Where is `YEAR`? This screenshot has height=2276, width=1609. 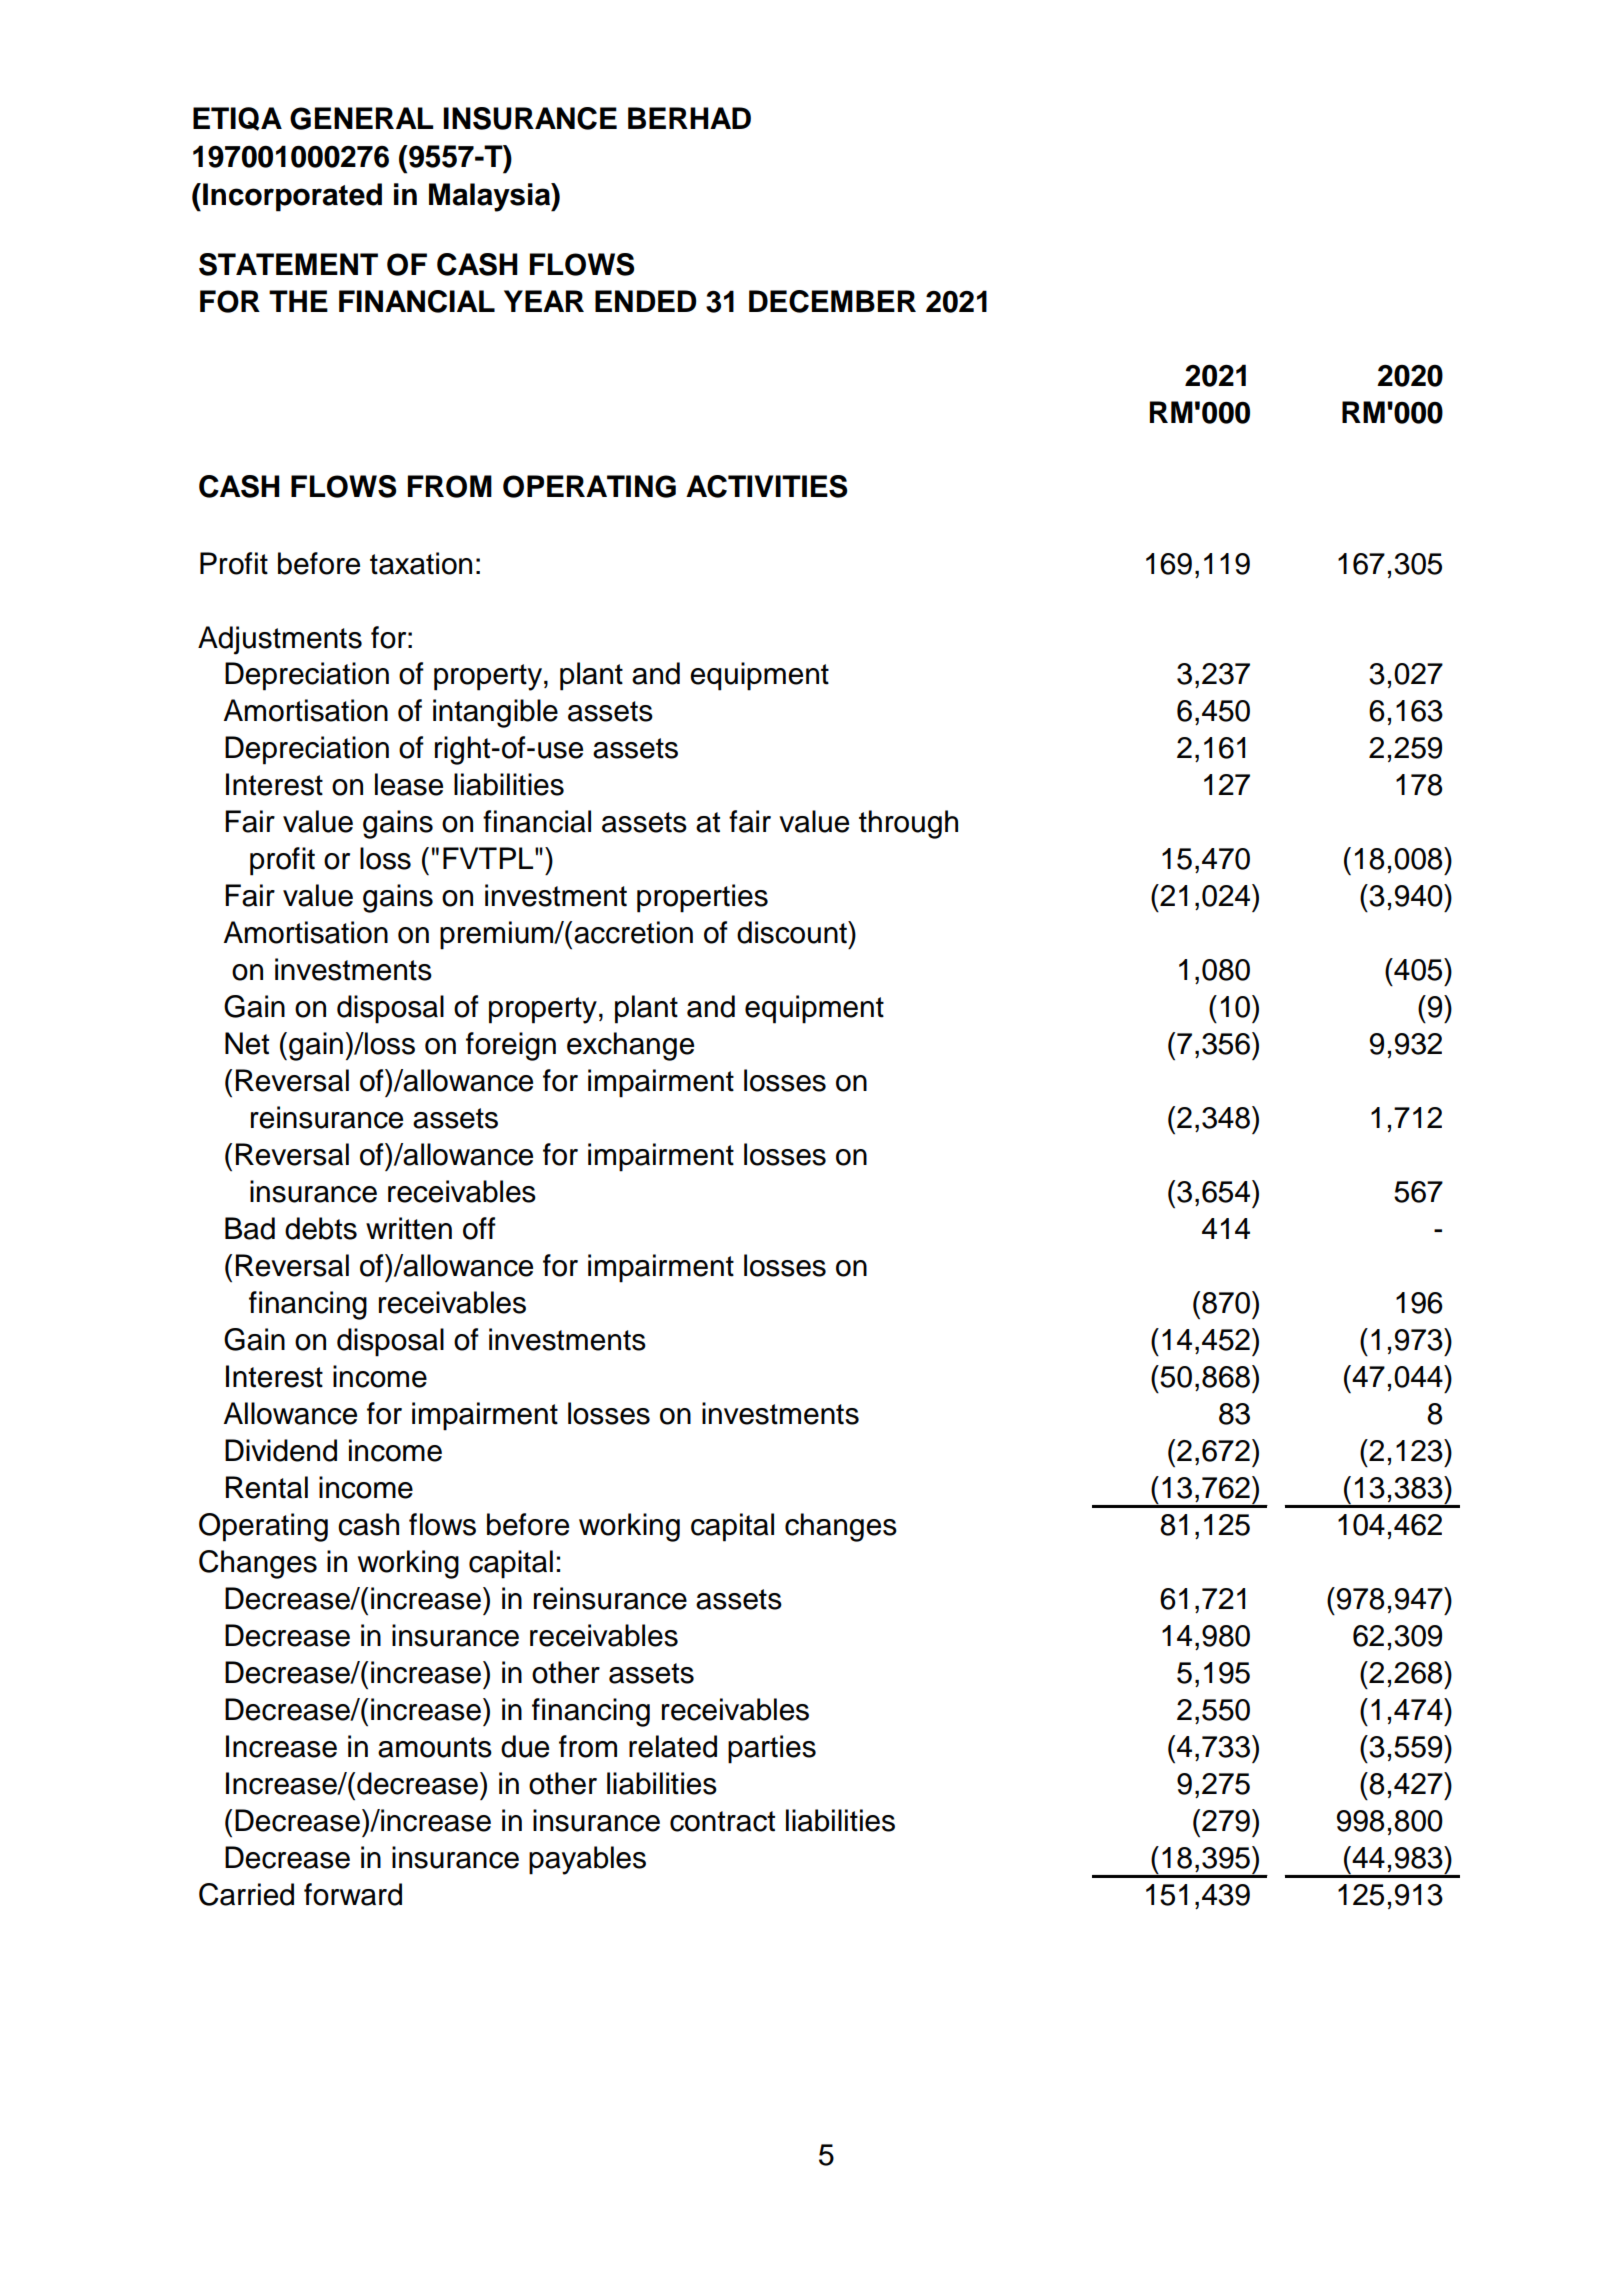 YEAR is located at coordinates (544, 301).
